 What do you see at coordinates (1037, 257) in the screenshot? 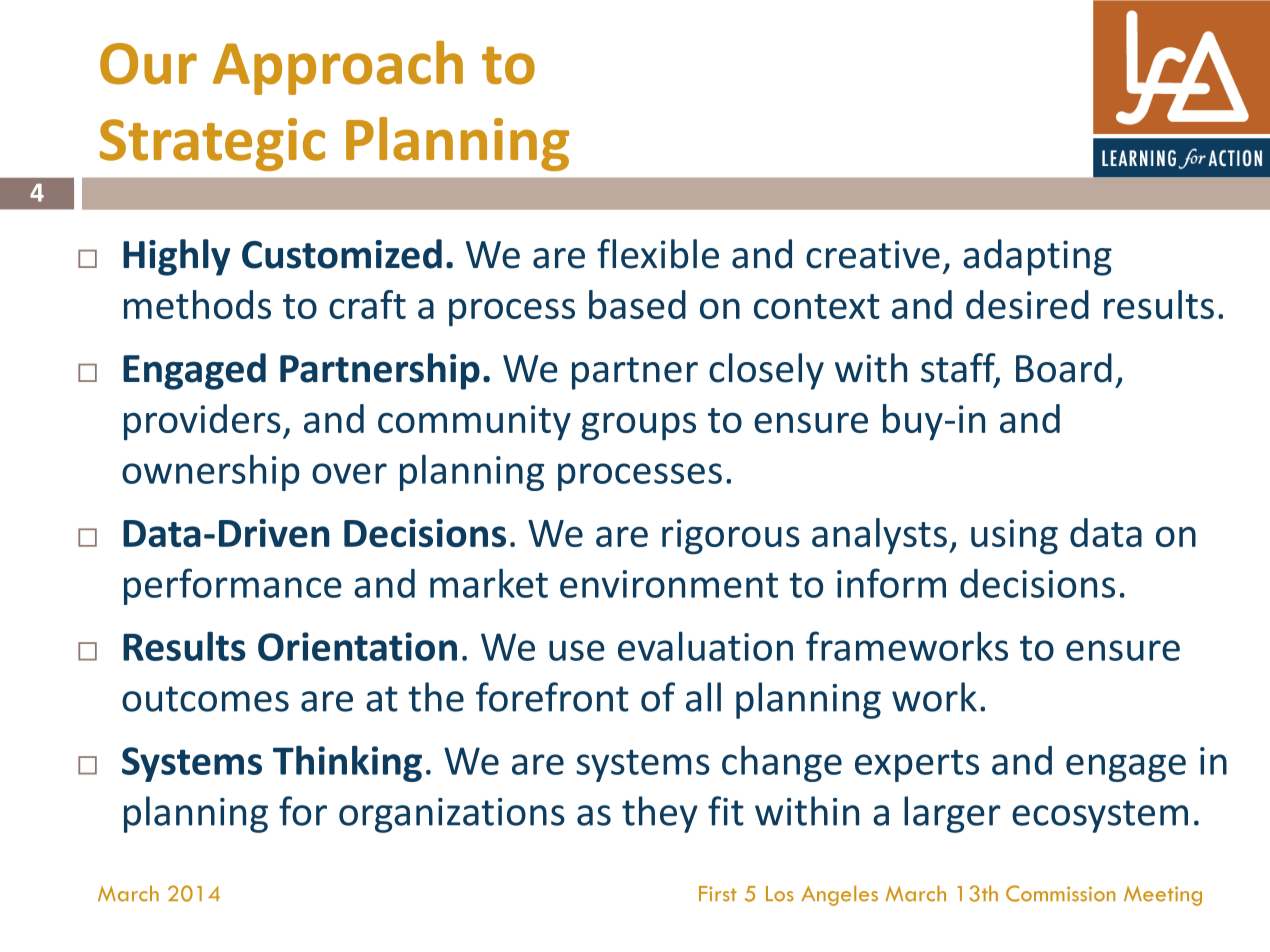
I see `adapting` at bounding box center [1037, 257].
